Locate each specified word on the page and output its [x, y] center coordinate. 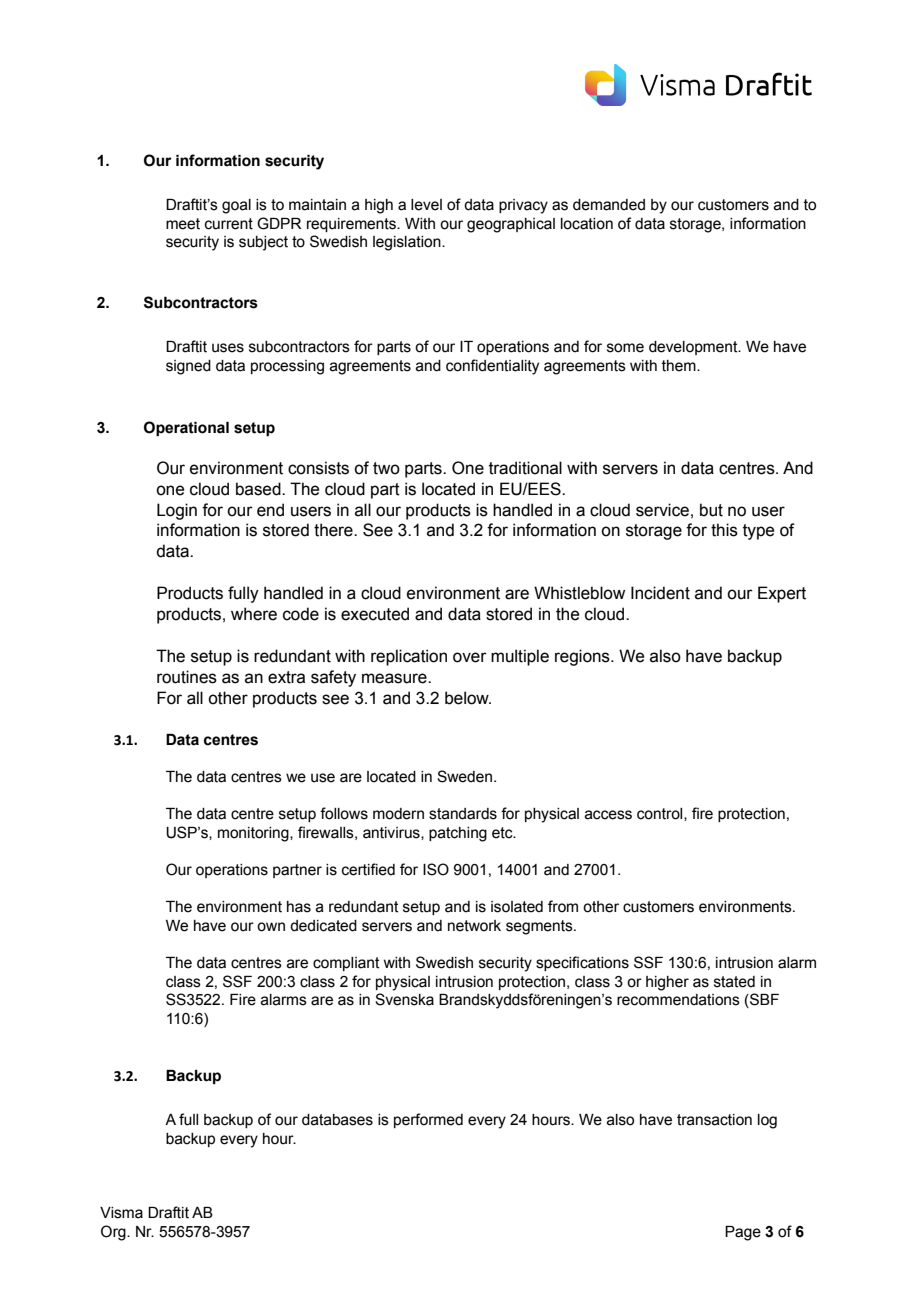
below [468, 698]
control [661, 814]
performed [428, 1120]
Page [743, 1233]
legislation [408, 243]
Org [114, 1233]
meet [183, 224]
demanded [609, 205]
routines [187, 677]
